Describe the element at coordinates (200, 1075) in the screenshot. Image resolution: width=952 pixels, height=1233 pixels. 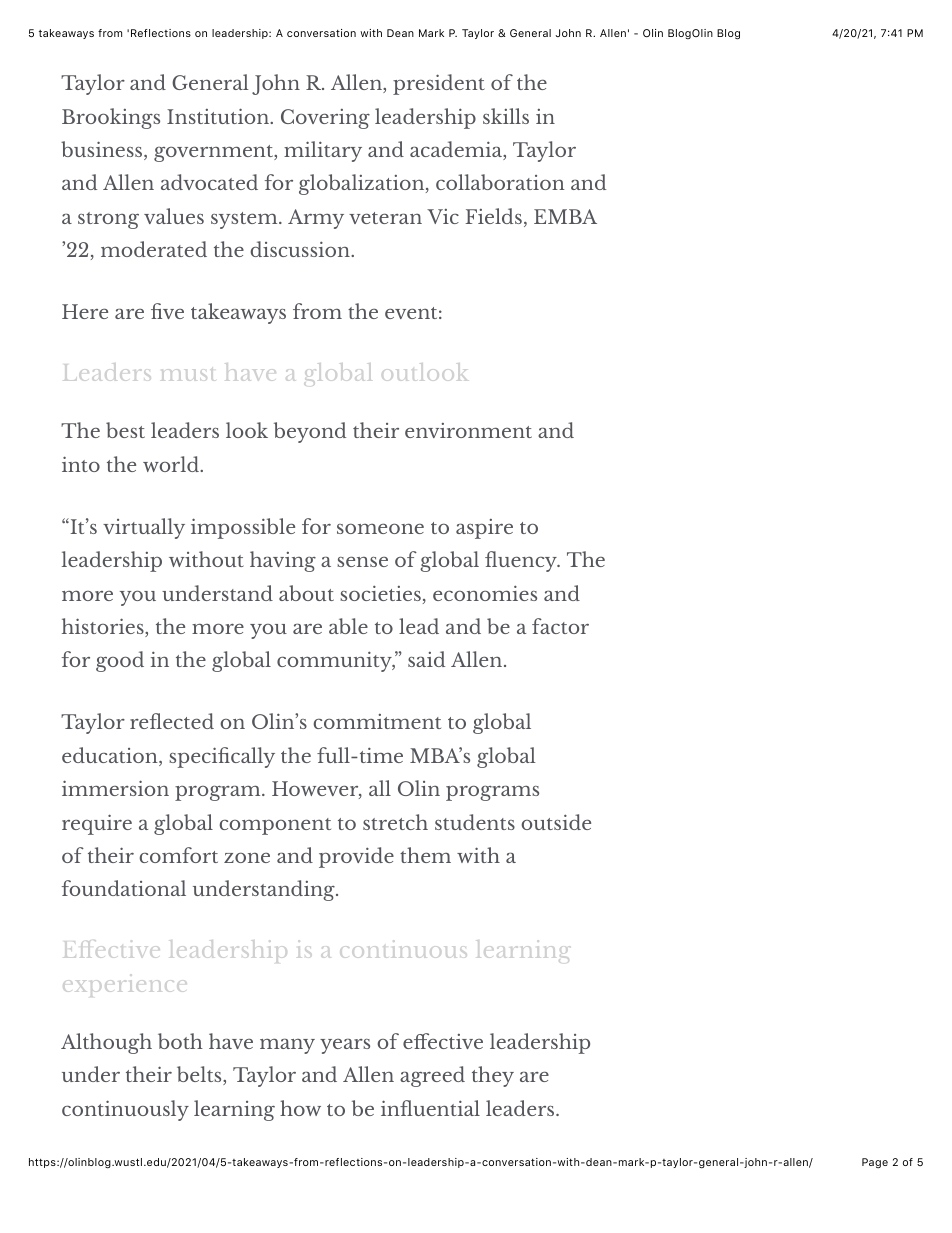
I see `belts` at that location.
